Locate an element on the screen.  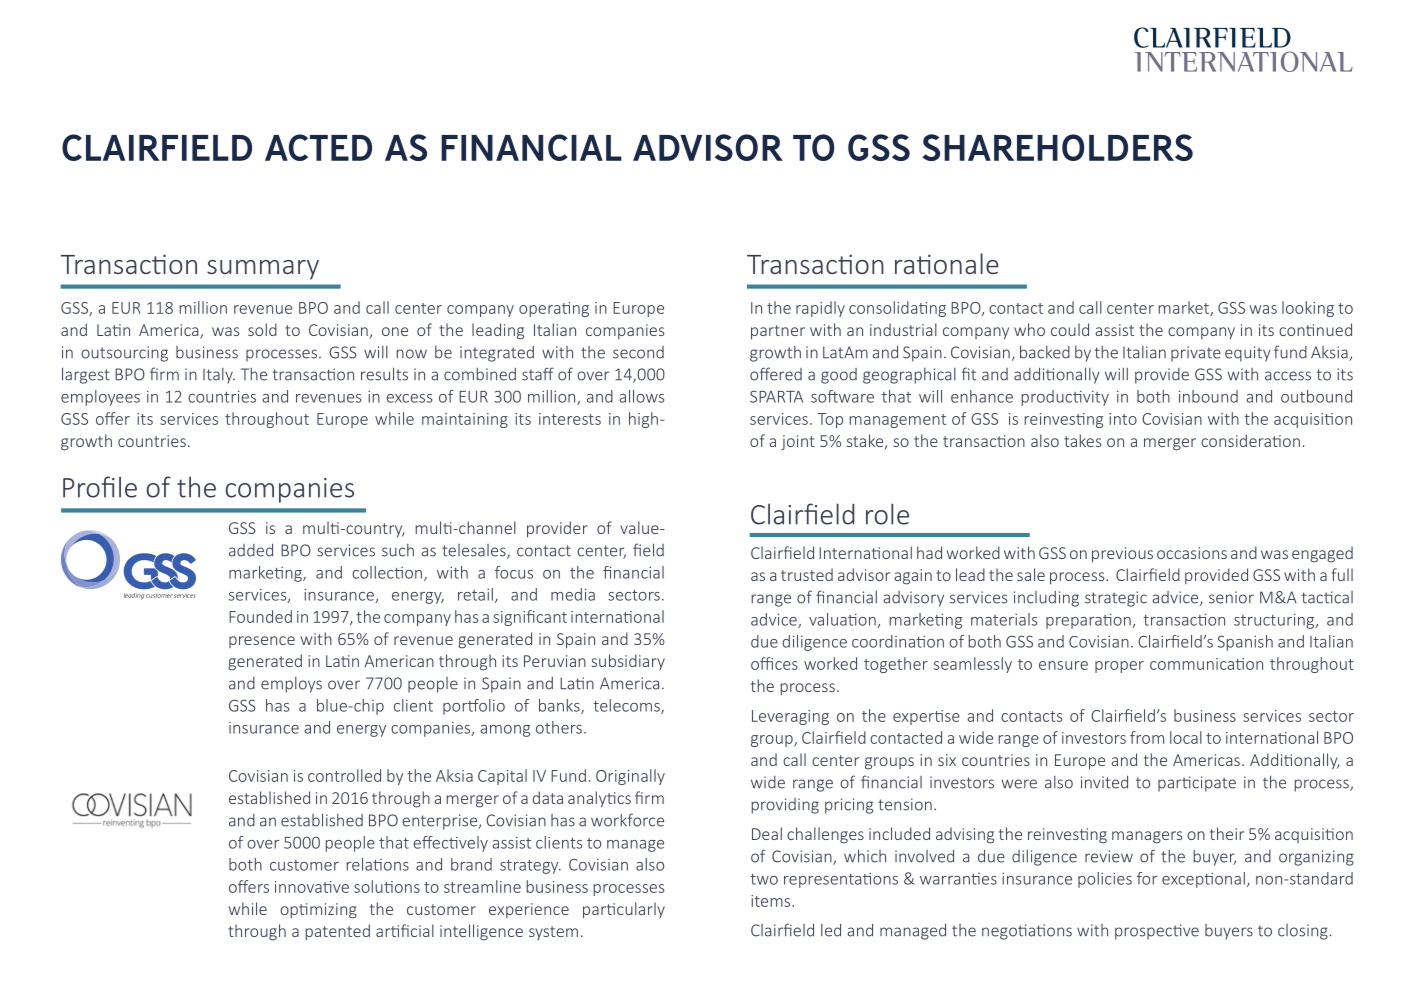
offices is located at coordinates (774, 663).
